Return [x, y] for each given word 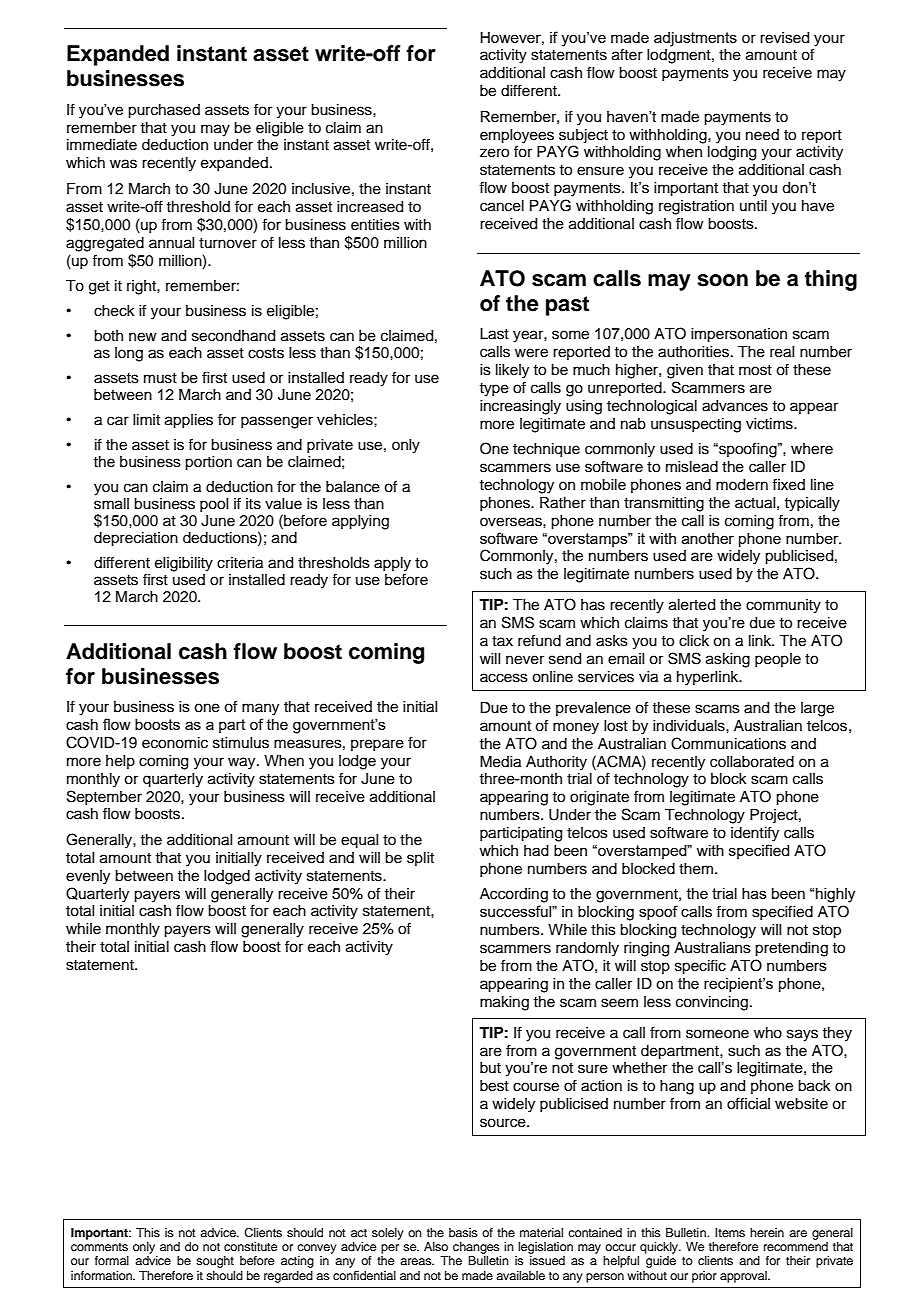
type [494, 390]
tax [502, 641]
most [755, 370]
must [160, 378]
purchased [164, 111]
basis [463, 1232]
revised [784, 38]
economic [175, 743]
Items [730, 1232]
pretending [791, 949]
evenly [88, 877]
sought [215, 1262]
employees [517, 136]
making [504, 1003]
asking [728, 660]
